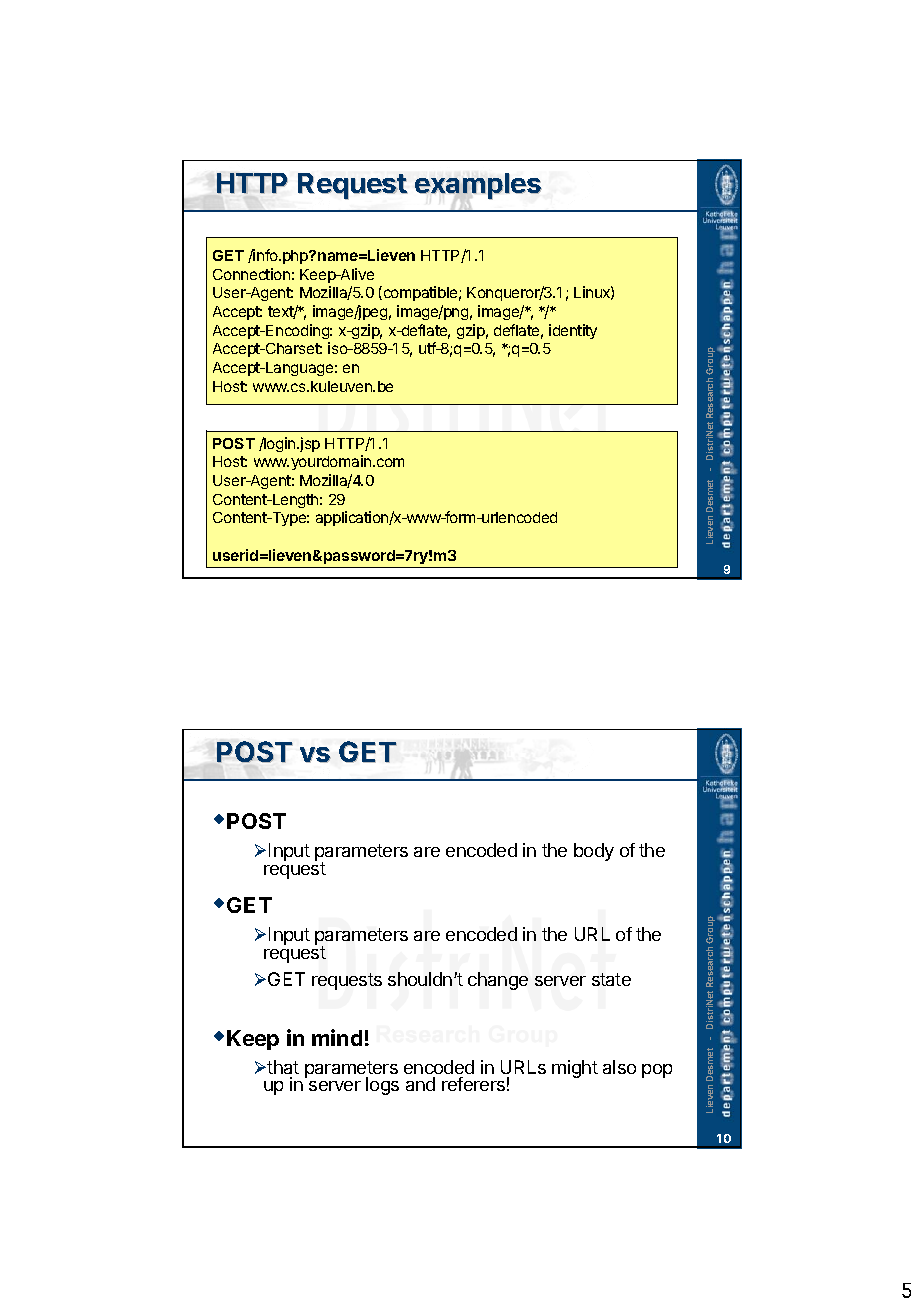 This image has width=924, height=1308. I want to click on change, so click(498, 981).
